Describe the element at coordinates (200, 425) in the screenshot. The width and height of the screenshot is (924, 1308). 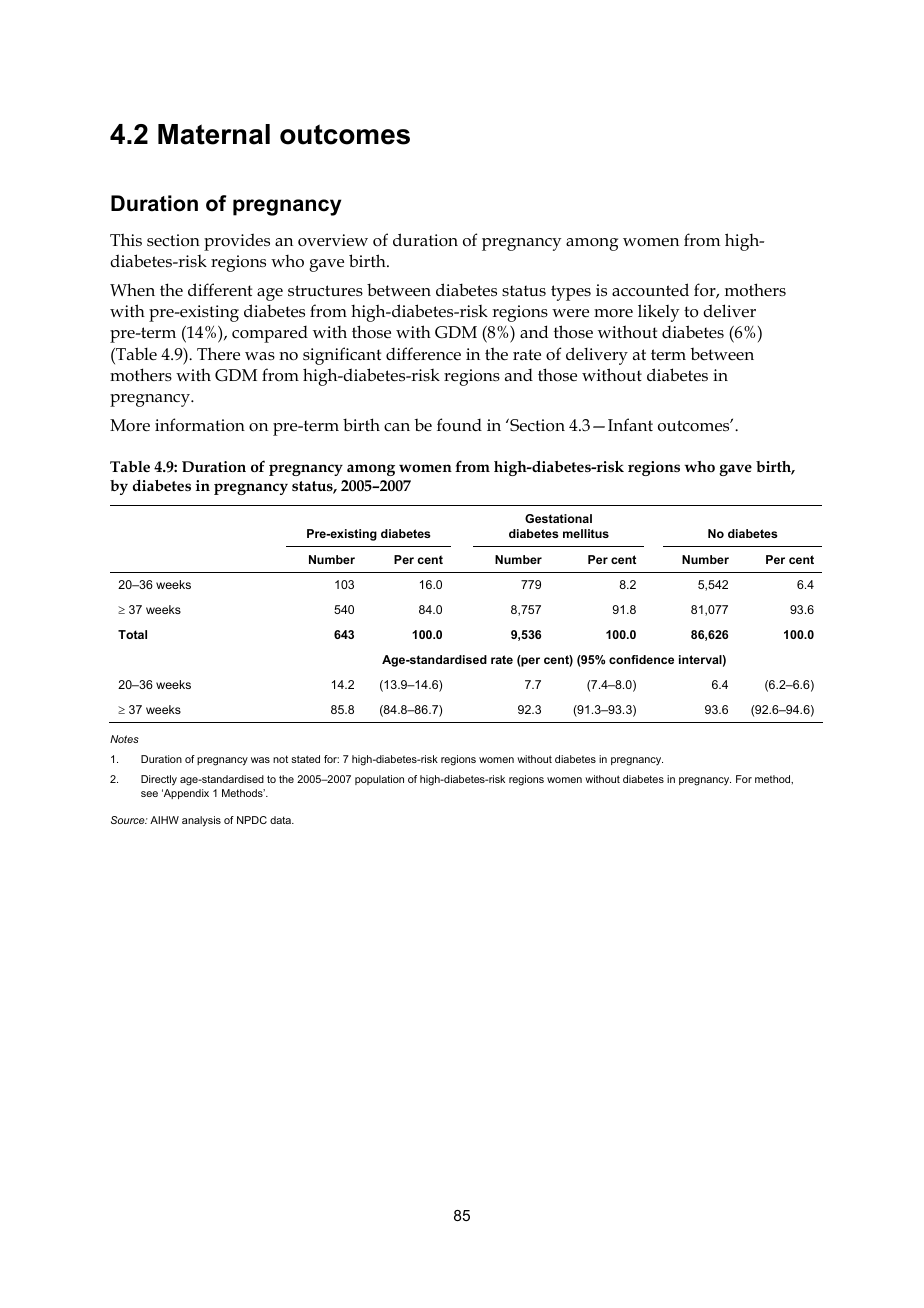
I see `information` at that location.
